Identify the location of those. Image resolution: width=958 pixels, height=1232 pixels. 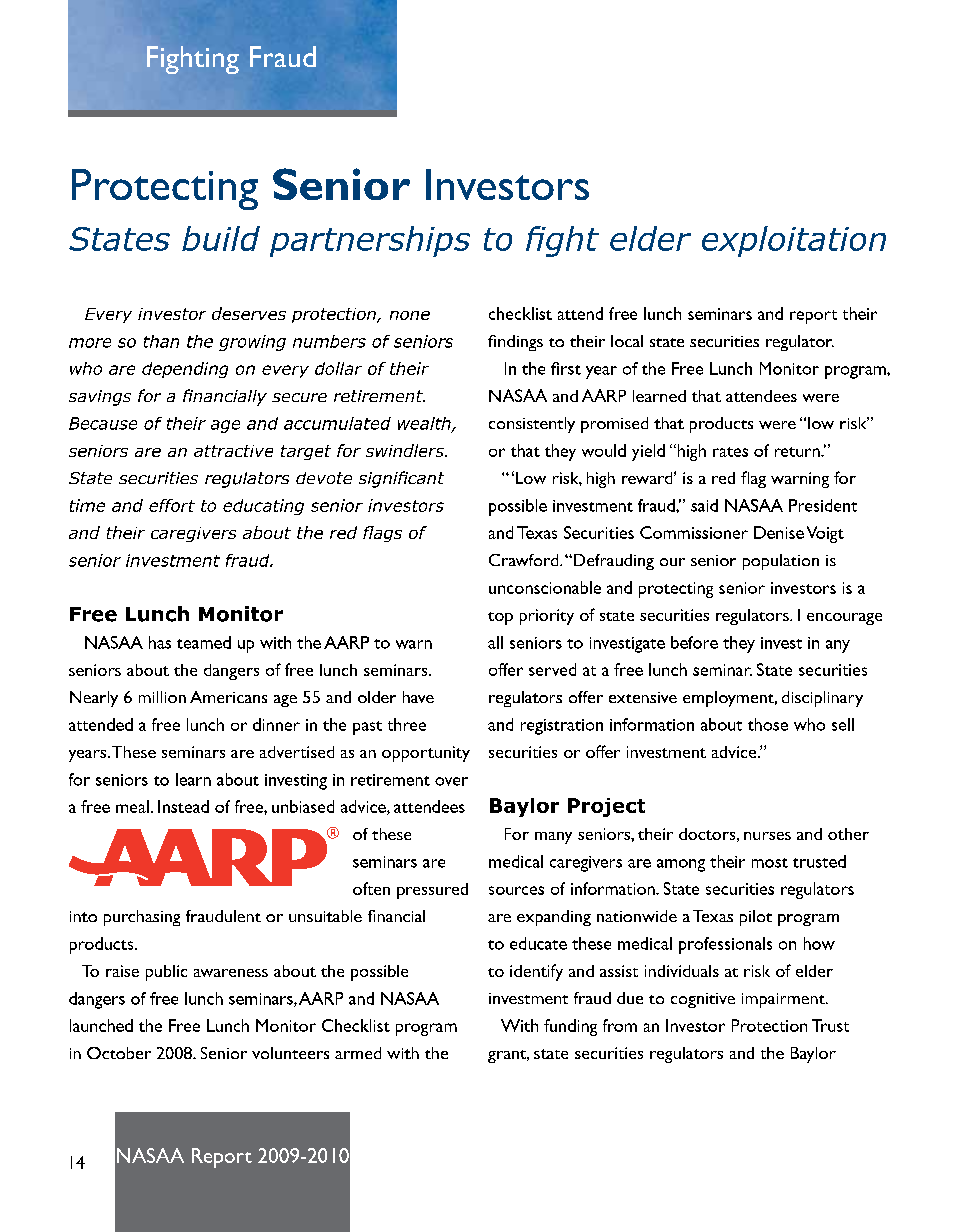
(768, 724).
